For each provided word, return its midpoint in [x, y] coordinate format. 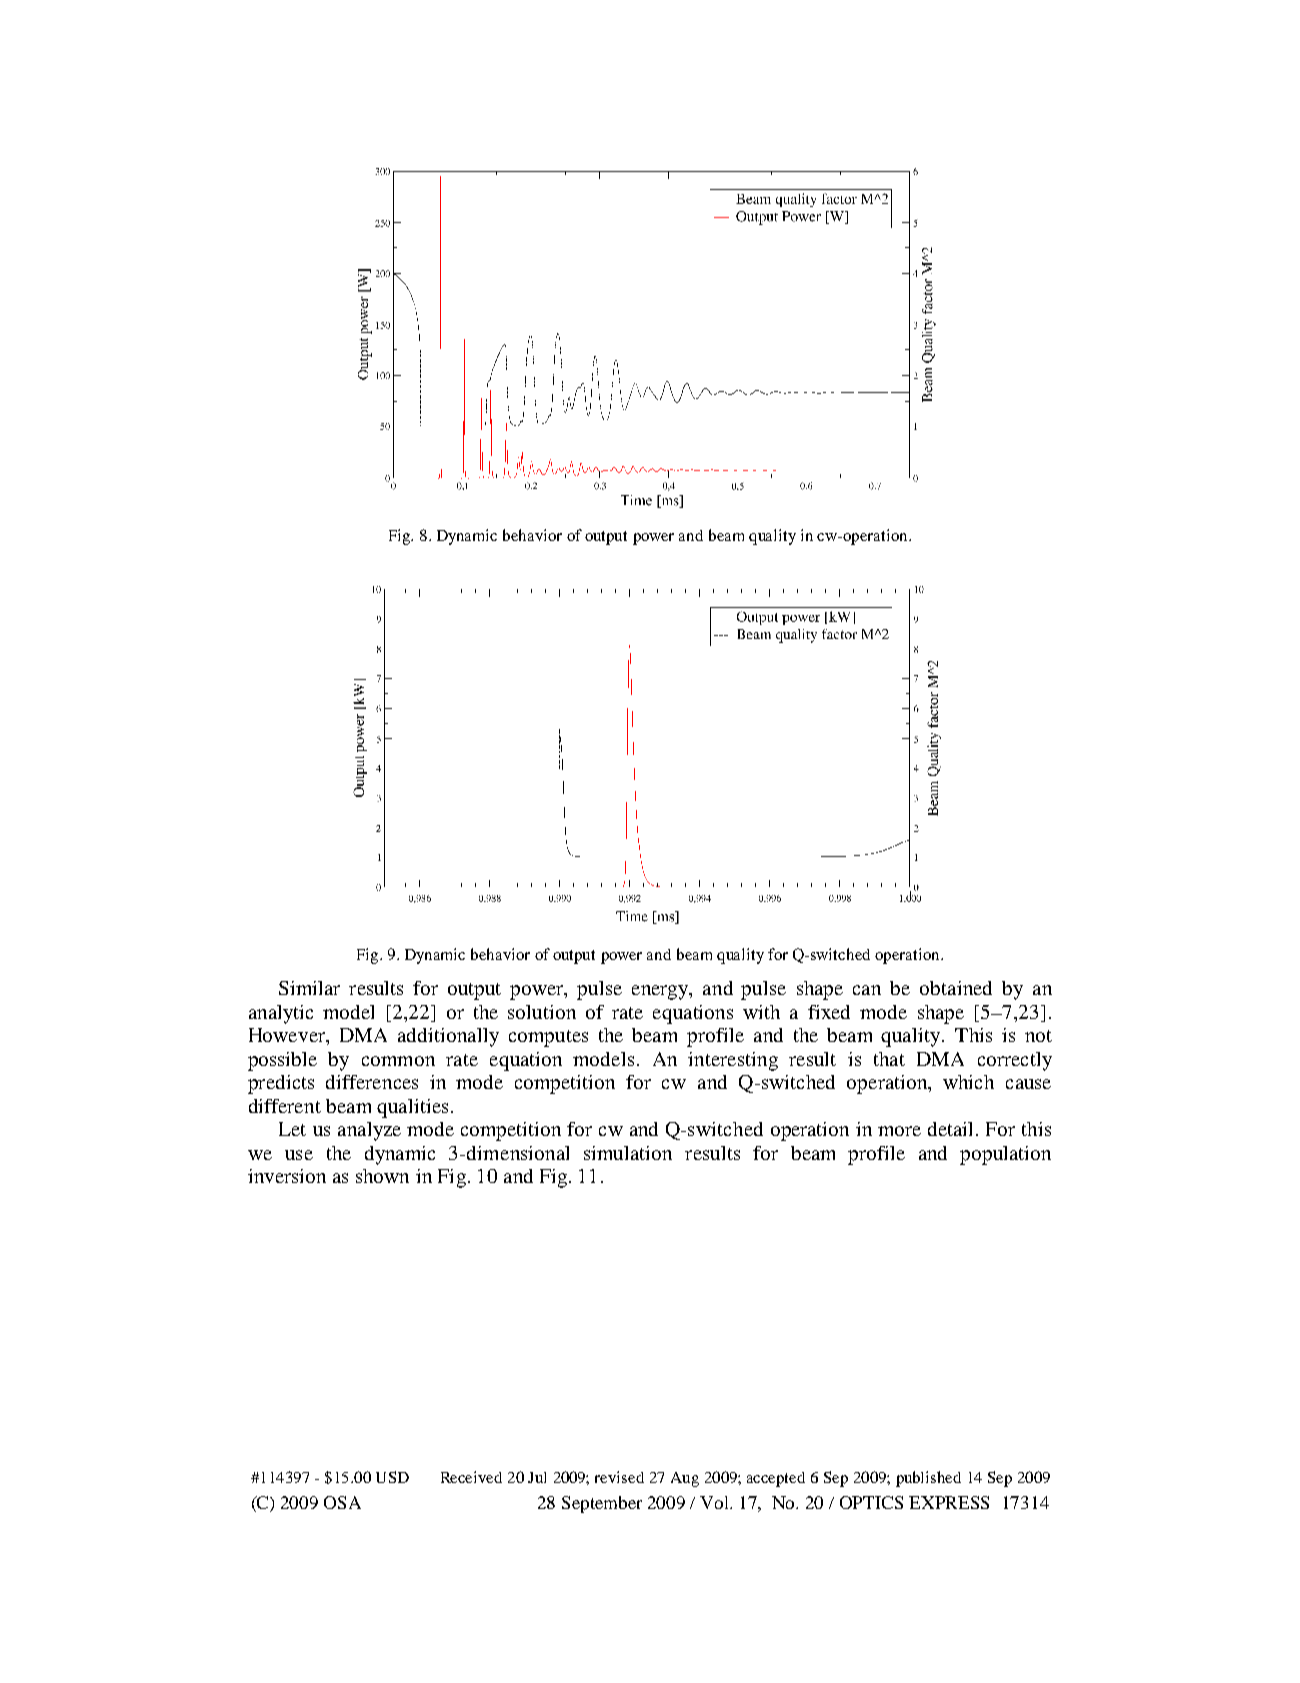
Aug [685, 1479]
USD [392, 1477]
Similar [309, 988]
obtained [956, 988]
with [761, 1012]
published [928, 1479]
